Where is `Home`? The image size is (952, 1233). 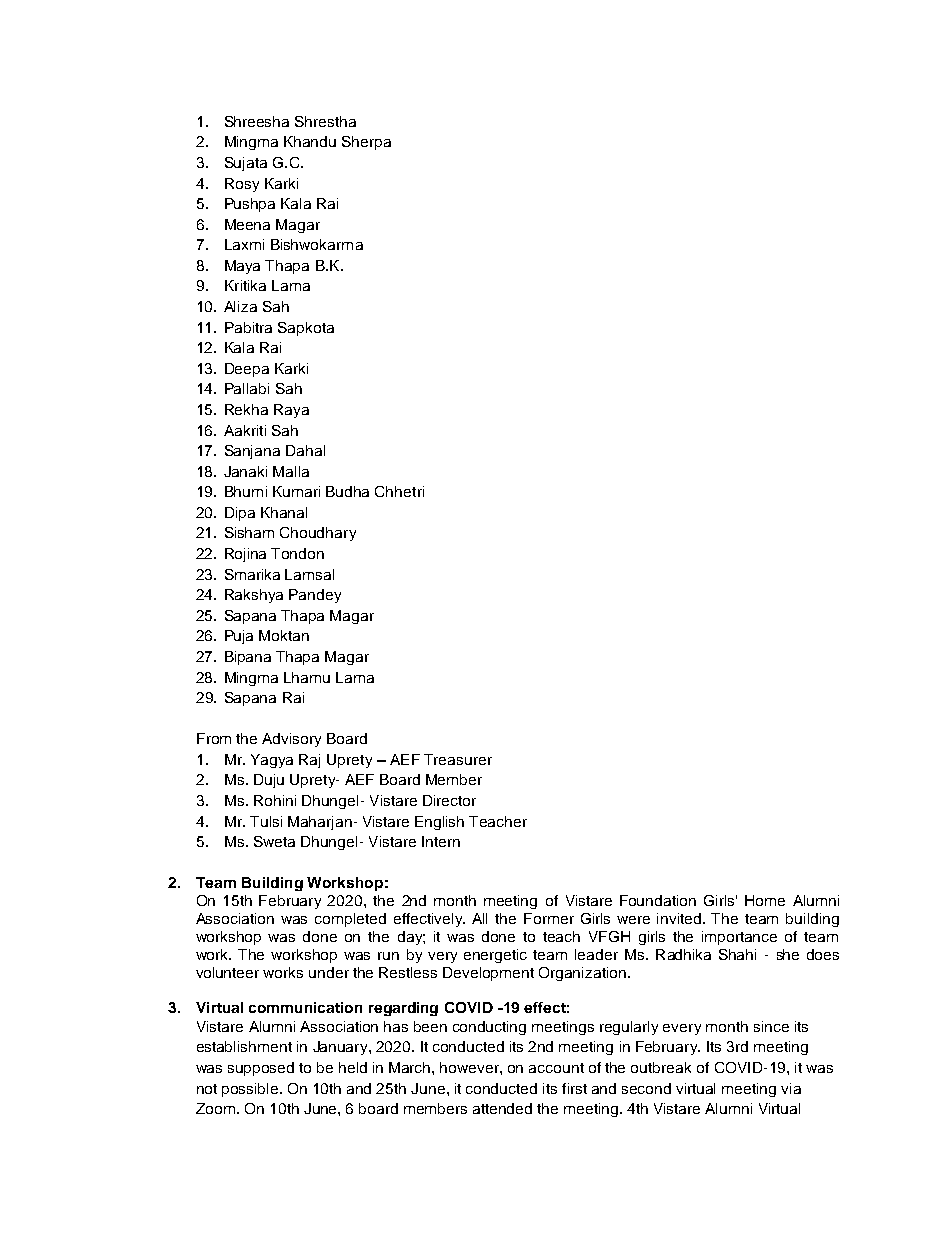
Home is located at coordinates (765, 900).
